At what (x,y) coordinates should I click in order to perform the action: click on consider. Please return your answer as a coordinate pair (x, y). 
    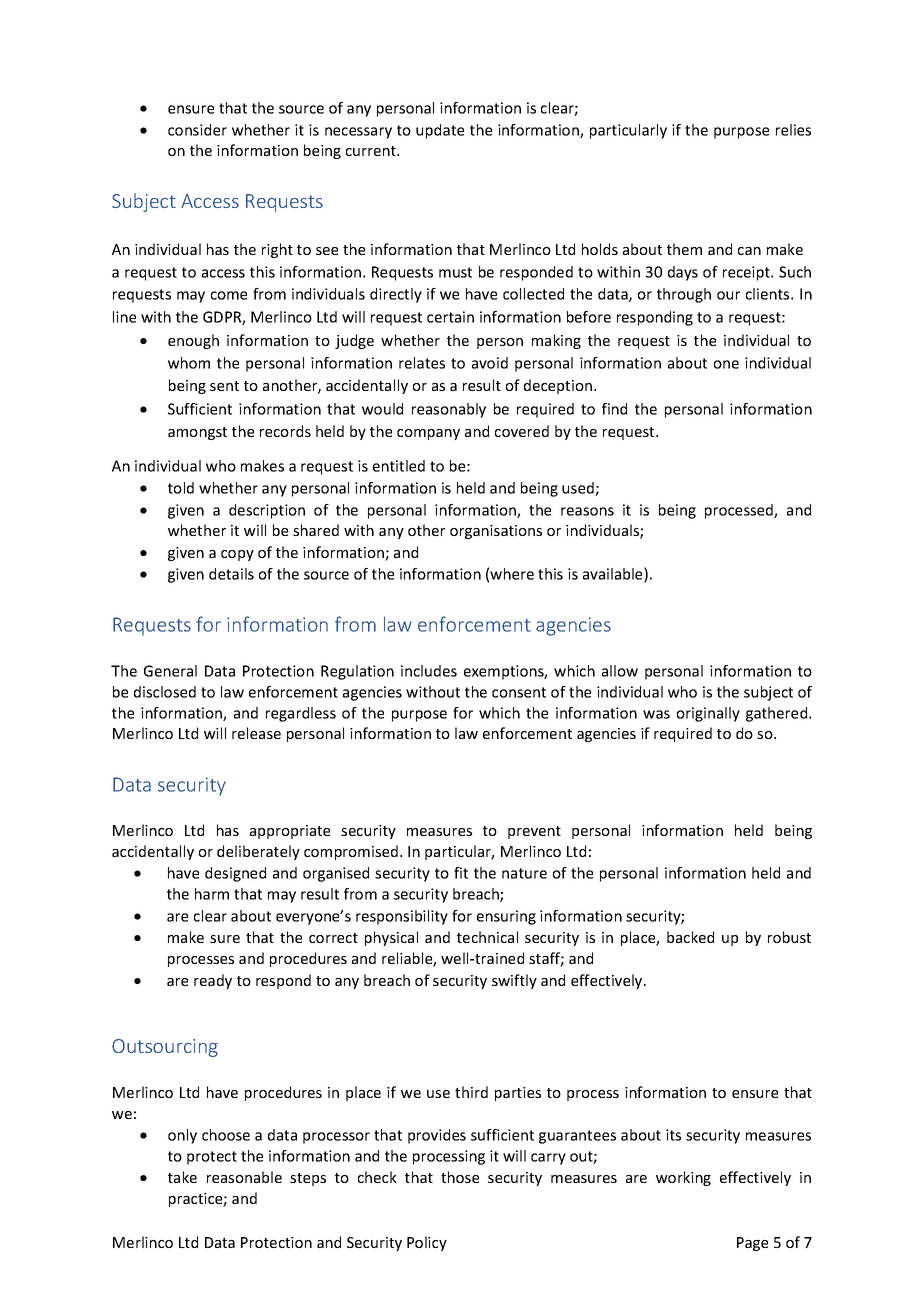
    Looking at the image, I should click on (197, 130).
